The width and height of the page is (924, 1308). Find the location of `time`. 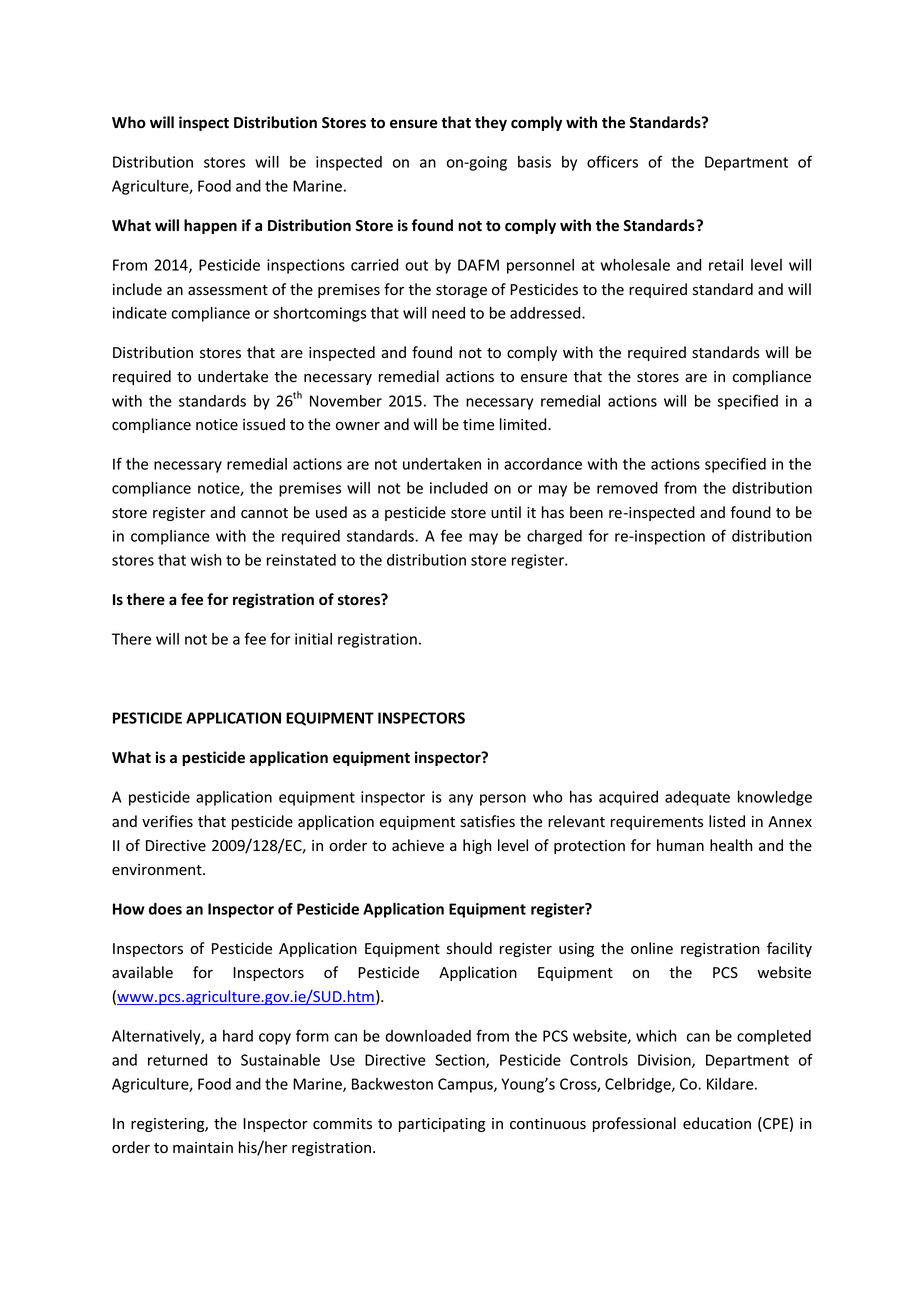

time is located at coordinates (478, 424).
